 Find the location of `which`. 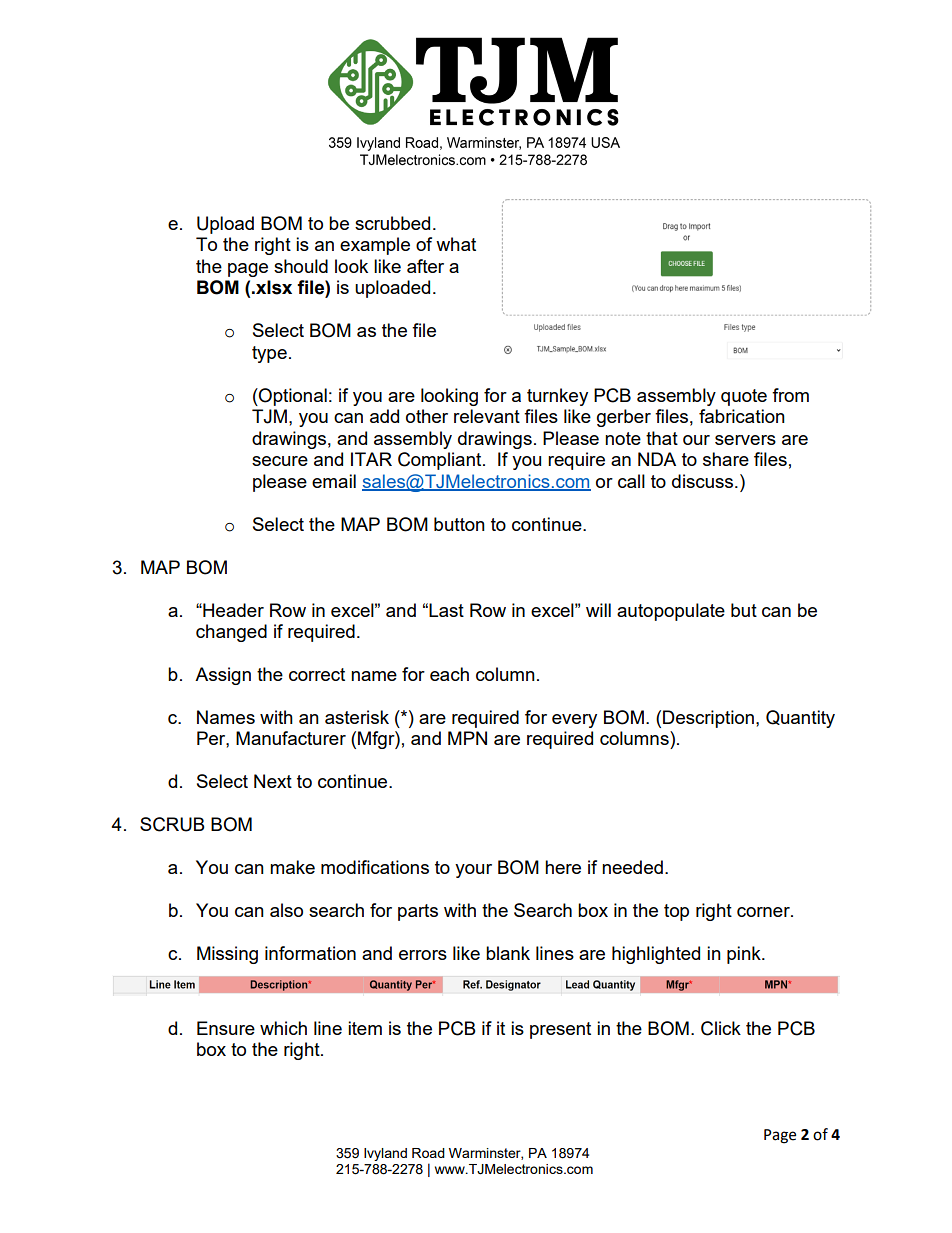

which is located at coordinates (283, 1028).
